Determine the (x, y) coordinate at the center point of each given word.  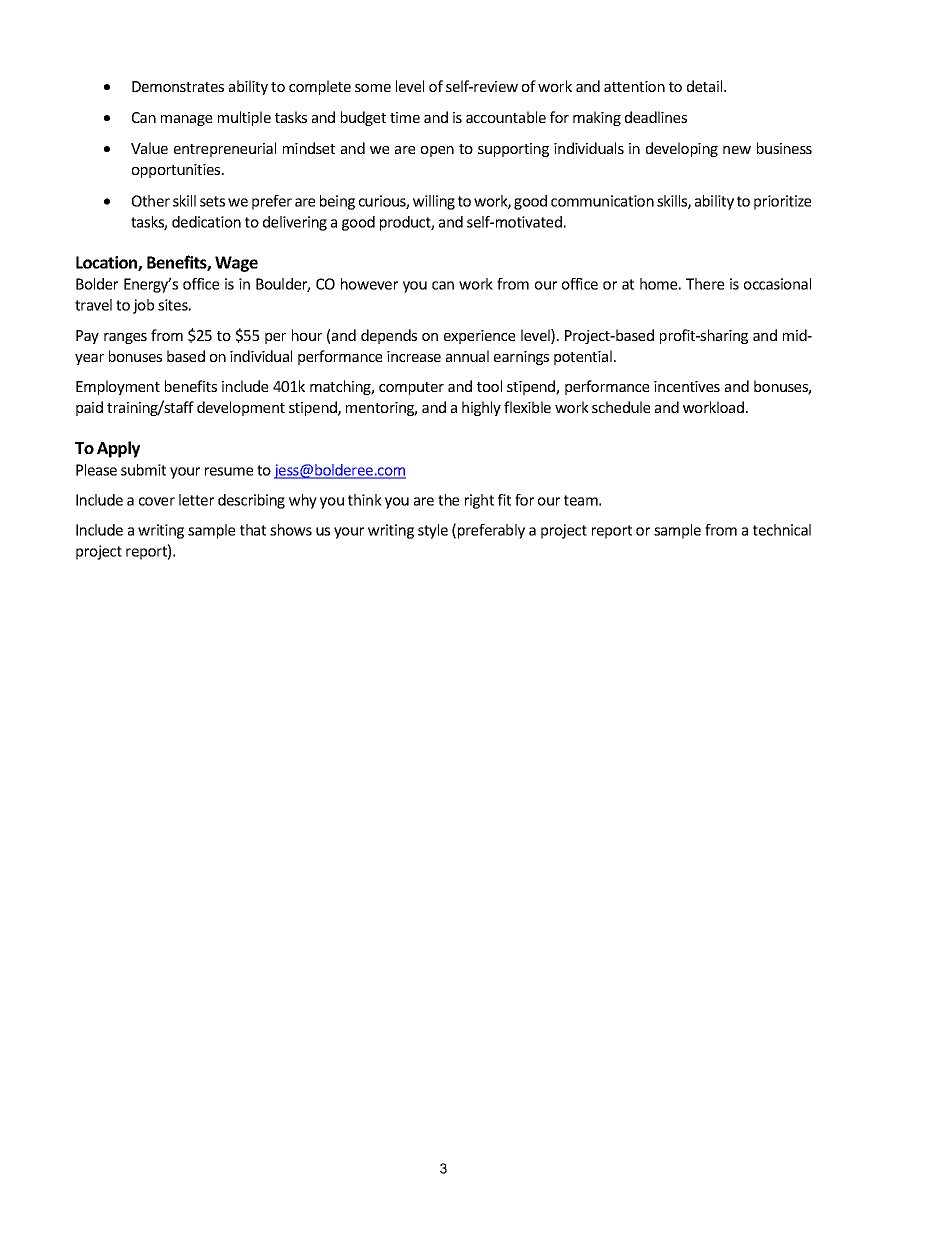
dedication (206, 222)
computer (411, 388)
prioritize (782, 202)
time (405, 117)
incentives (687, 386)
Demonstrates (178, 86)
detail (706, 86)
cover (157, 501)
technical (782, 530)
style (433, 531)
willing (434, 202)
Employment (118, 387)
